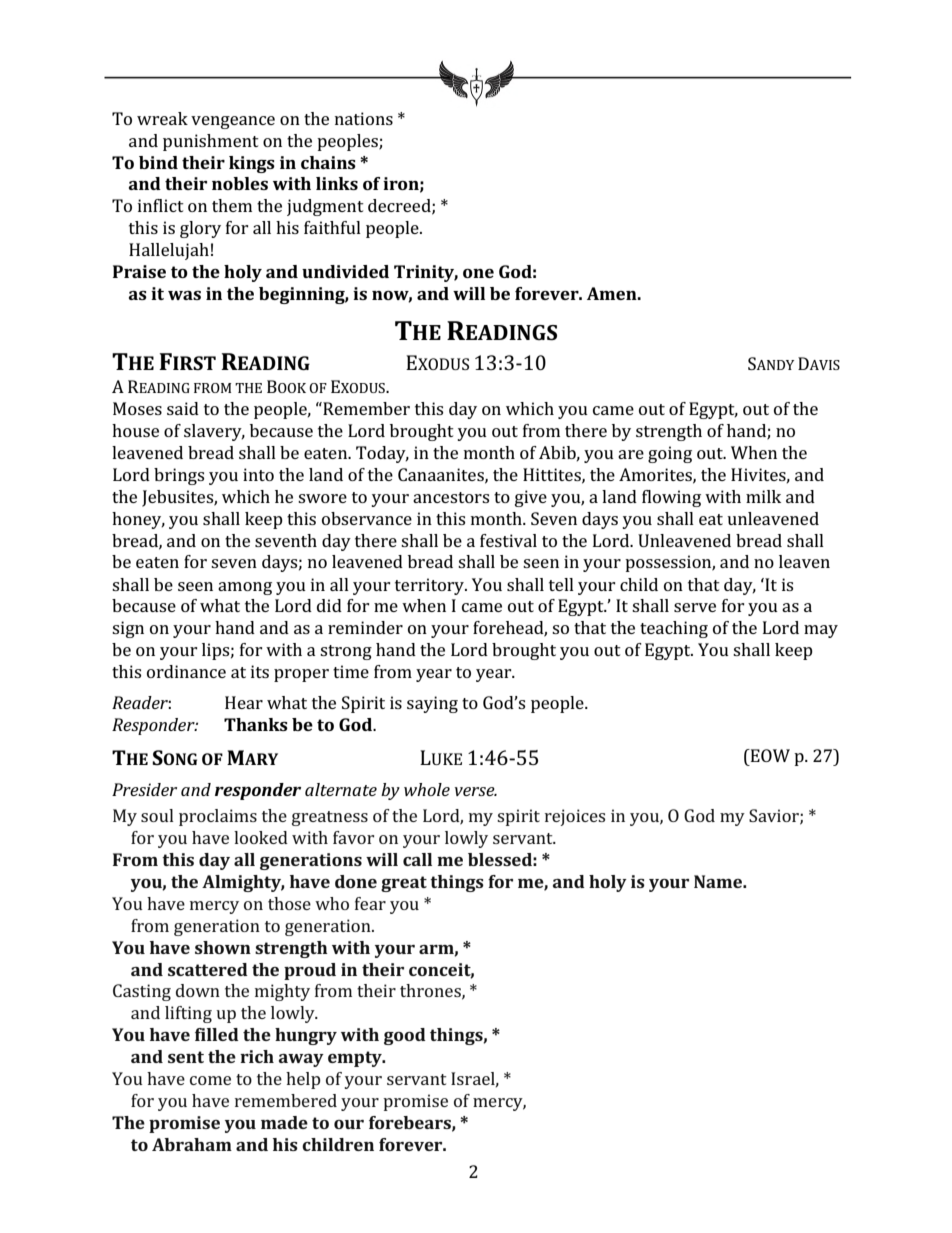  I want to click on ordinance, so click(186, 671).
